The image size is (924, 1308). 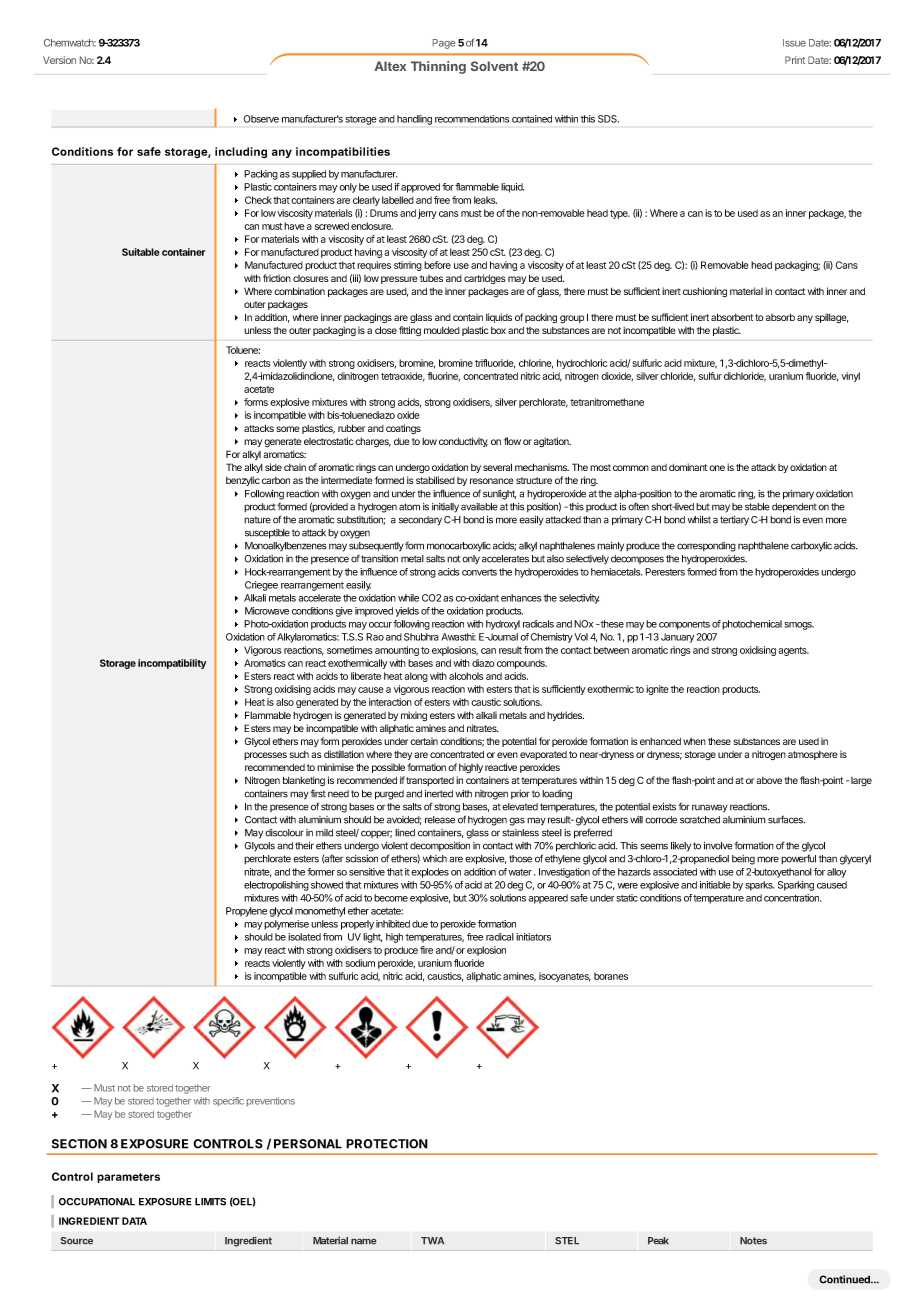 I want to click on Propylene, so click(x=246, y=912).
